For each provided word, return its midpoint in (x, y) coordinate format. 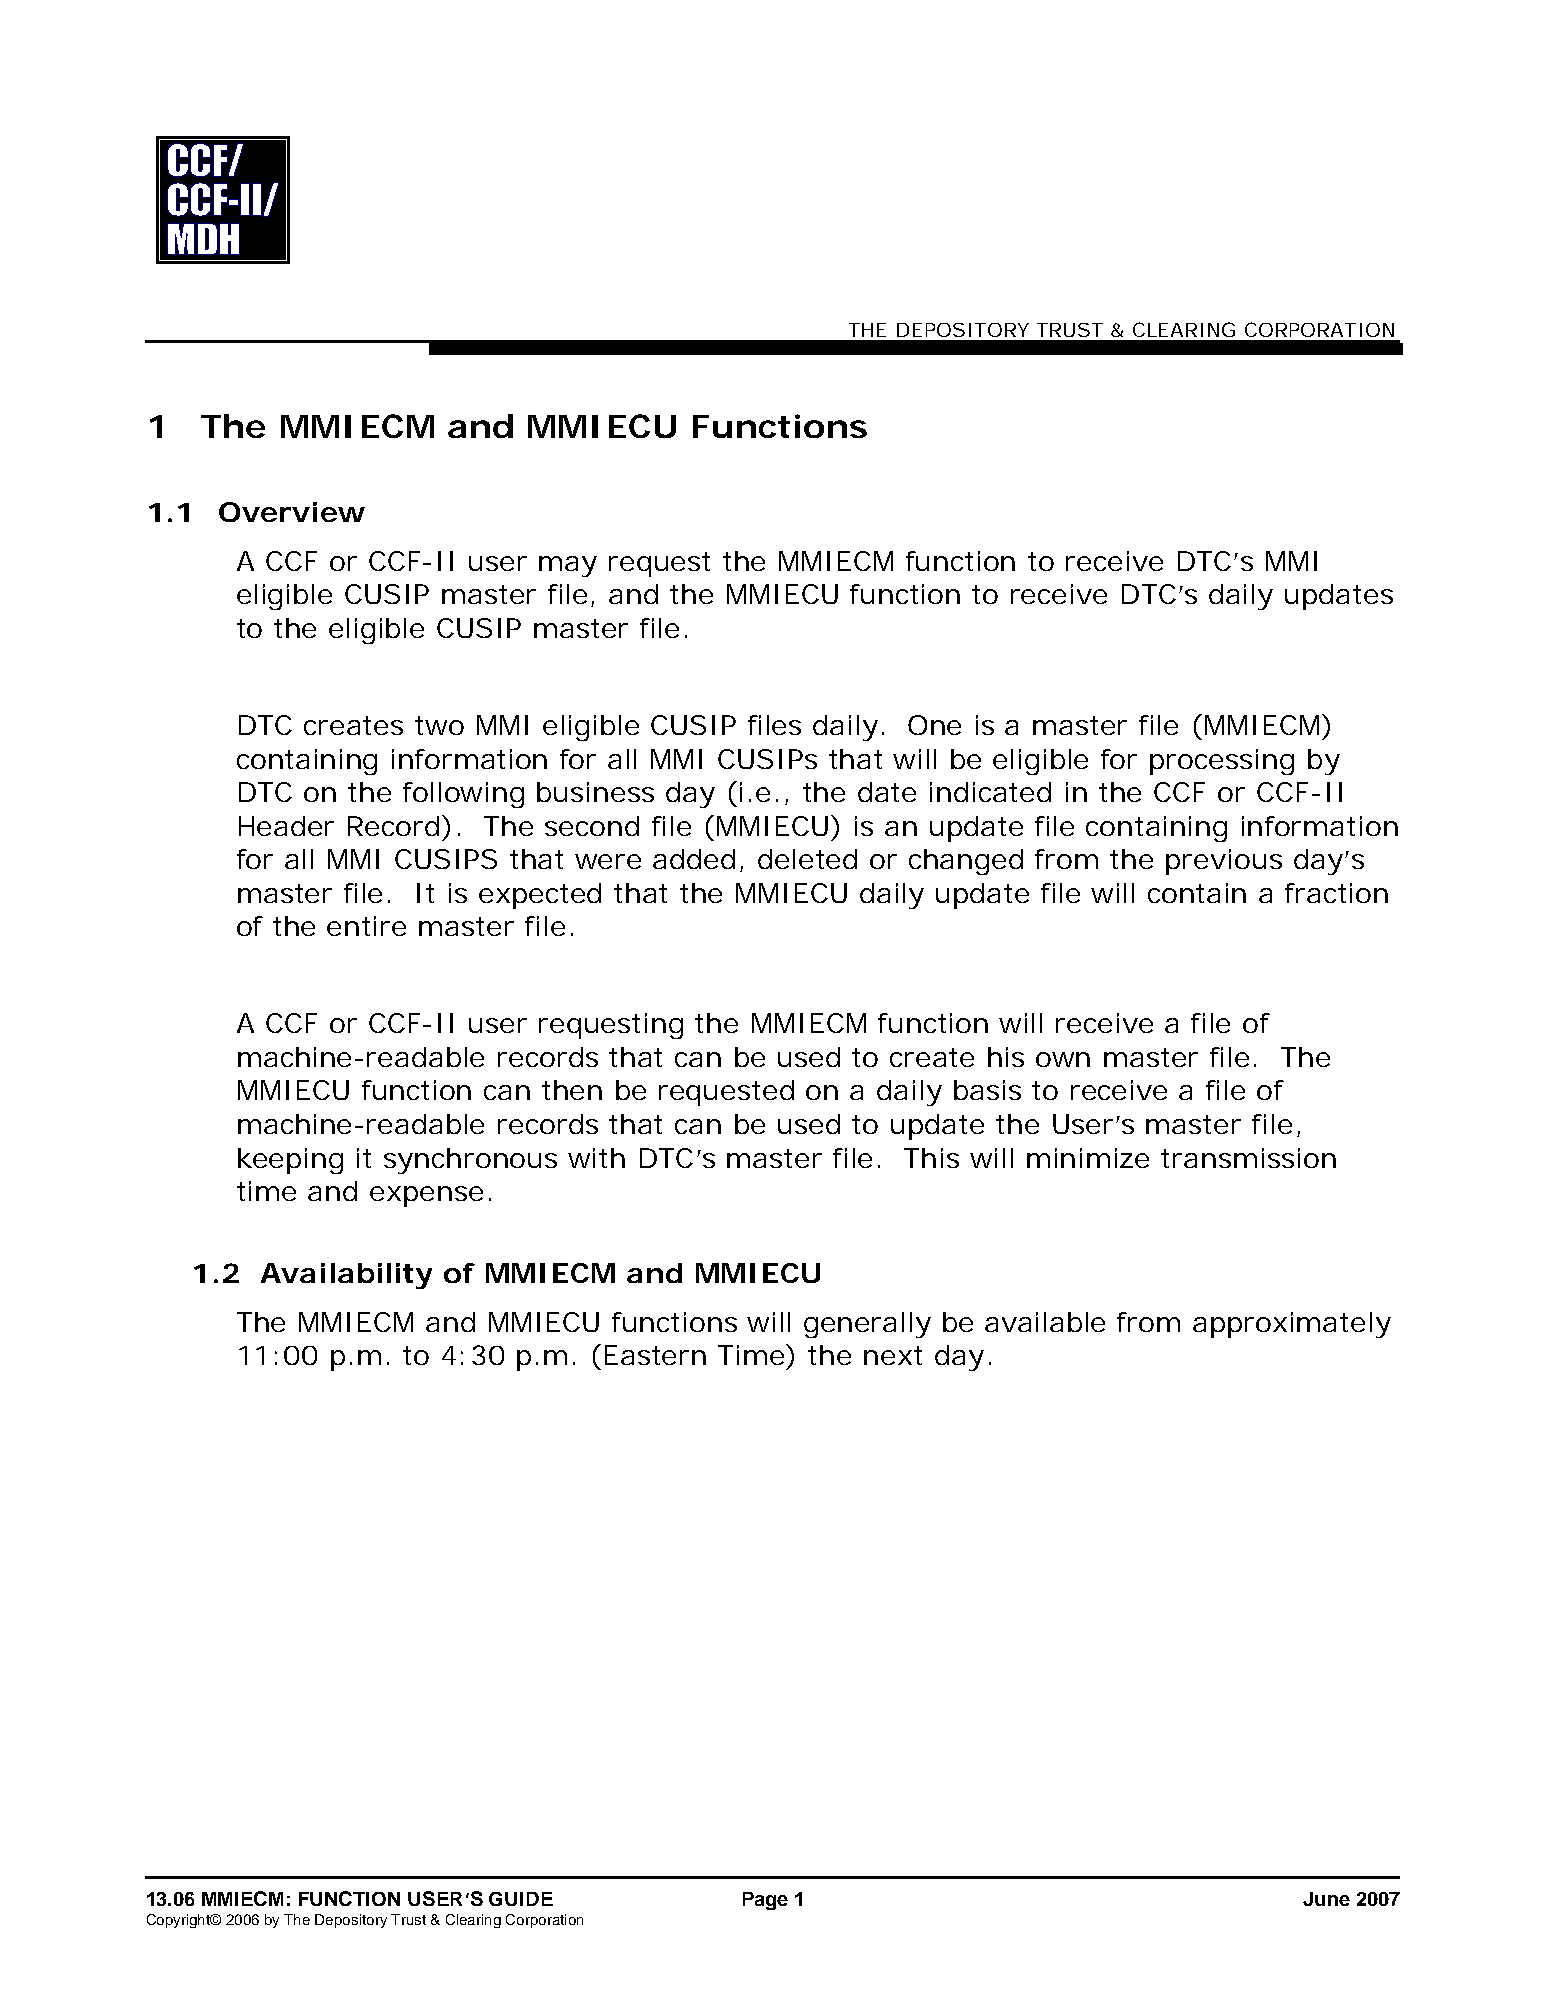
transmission (1248, 1158)
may (568, 566)
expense (426, 1196)
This (931, 1158)
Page (765, 1901)
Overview (292, 512)
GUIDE (521, 1899)
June (1326, 1899)
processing (1222, 762)
